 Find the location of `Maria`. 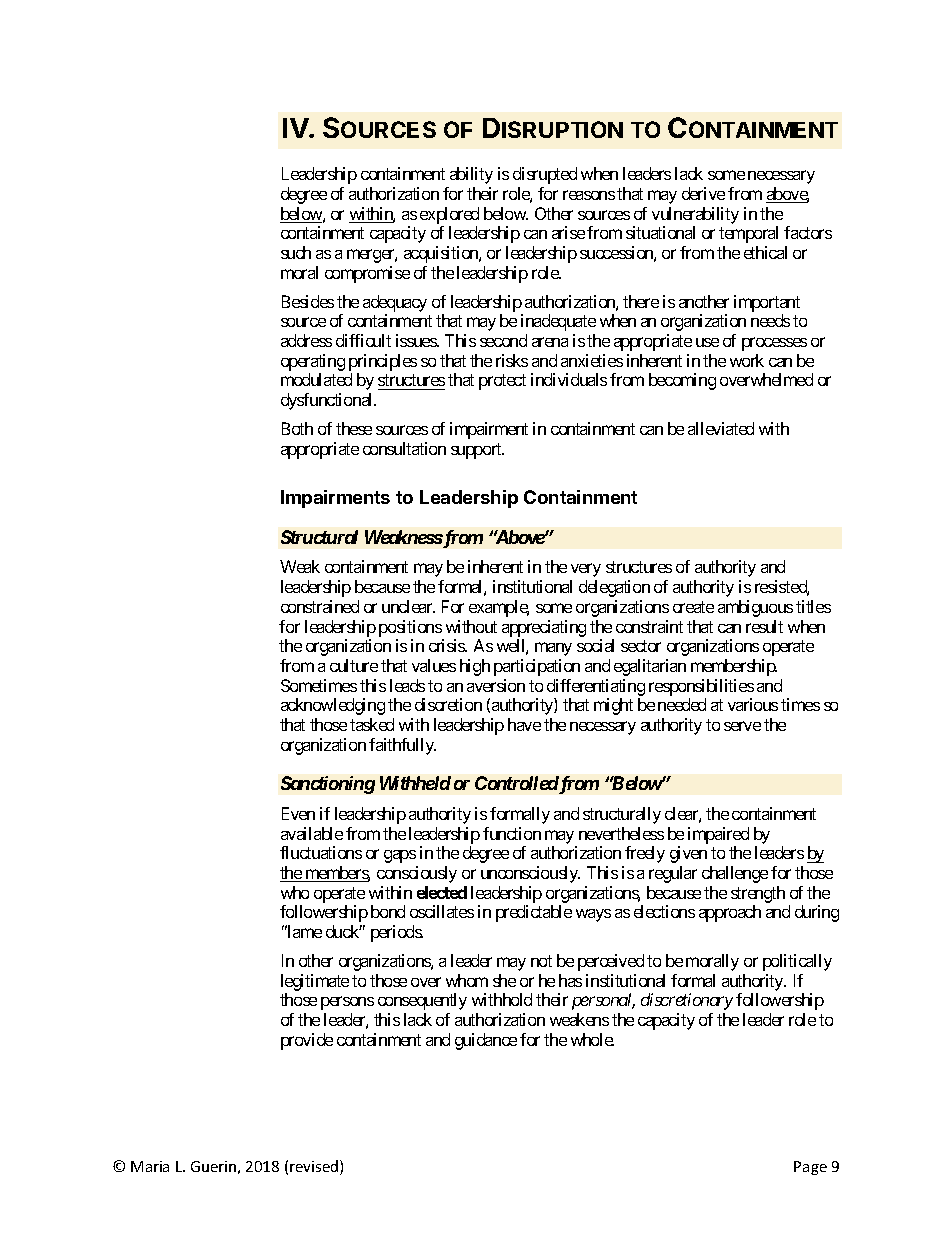

Maria is located at coordinates (150, 1166).
